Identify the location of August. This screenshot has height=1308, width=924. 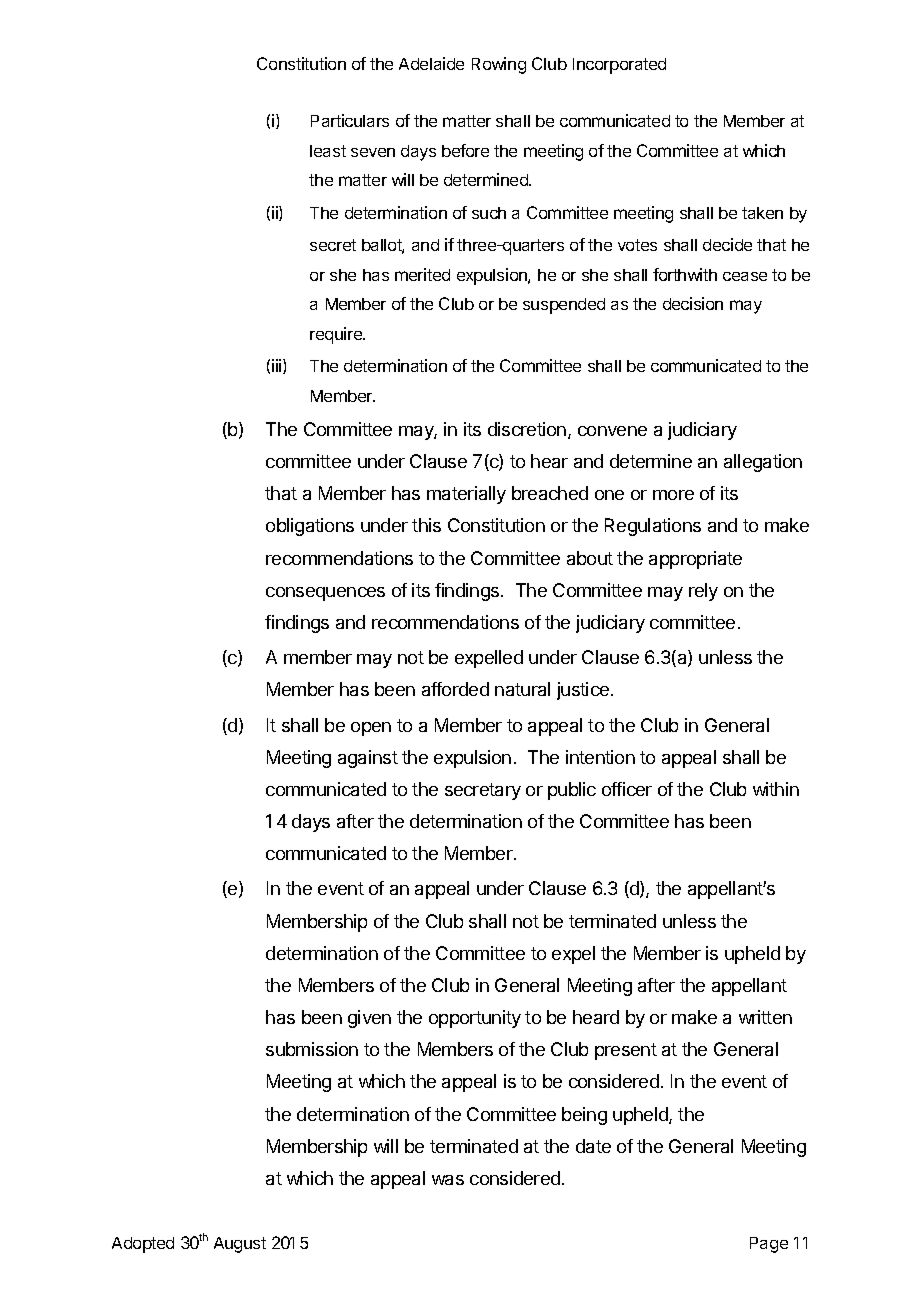
(240, 1245).
